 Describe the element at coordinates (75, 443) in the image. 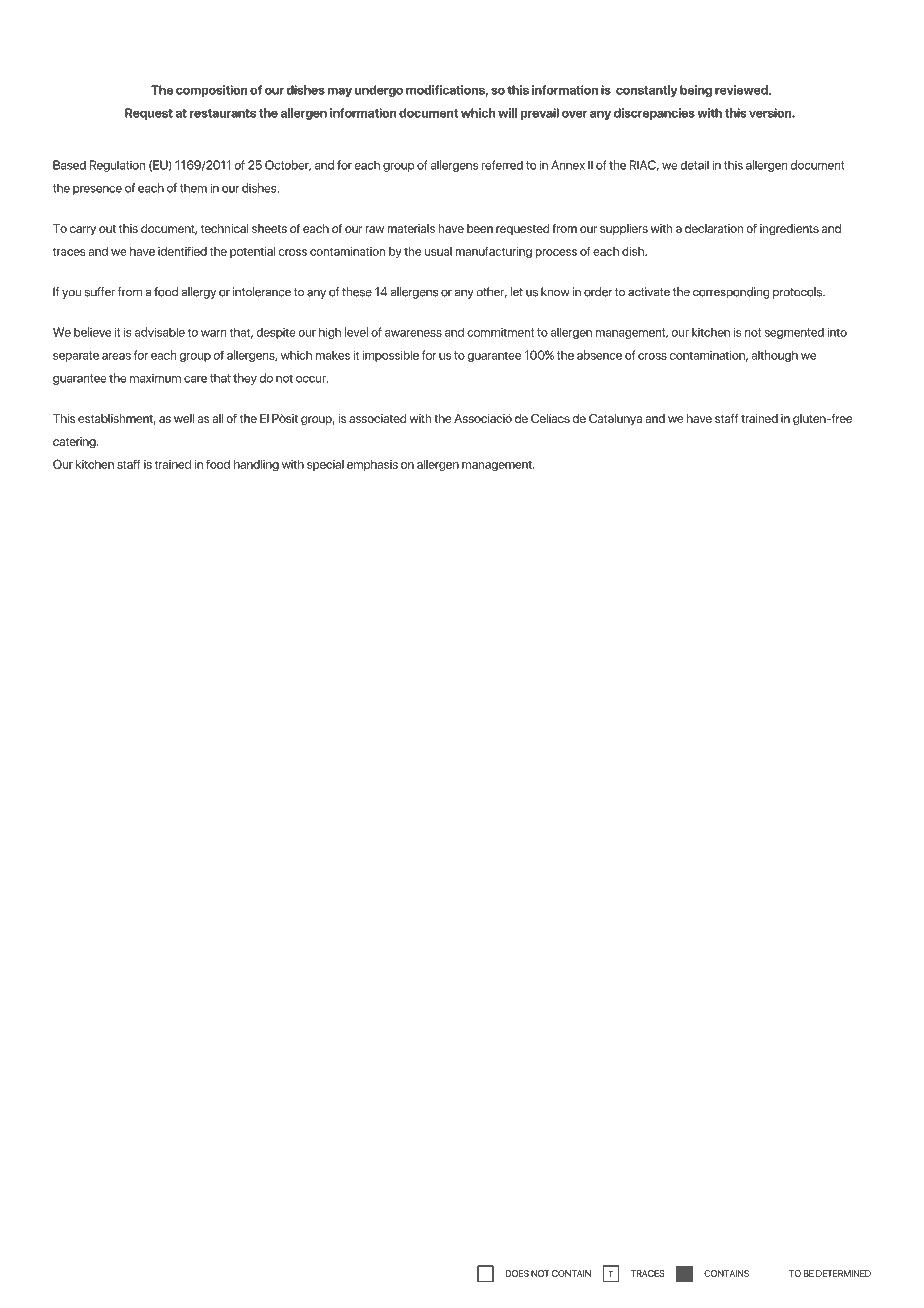

I see `catering` at that location.
